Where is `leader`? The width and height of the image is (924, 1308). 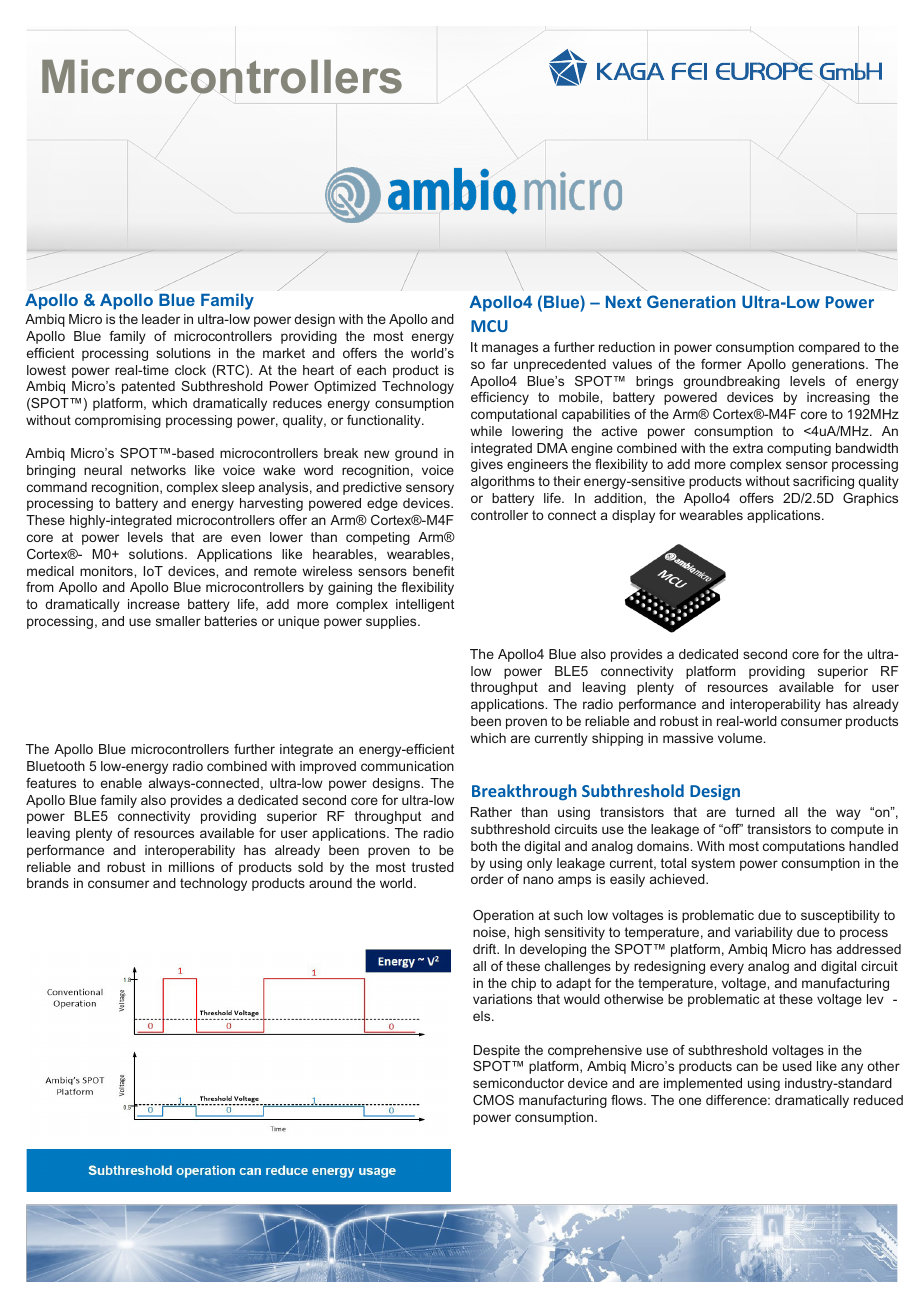
leader is located at coordinates (161, 319).
